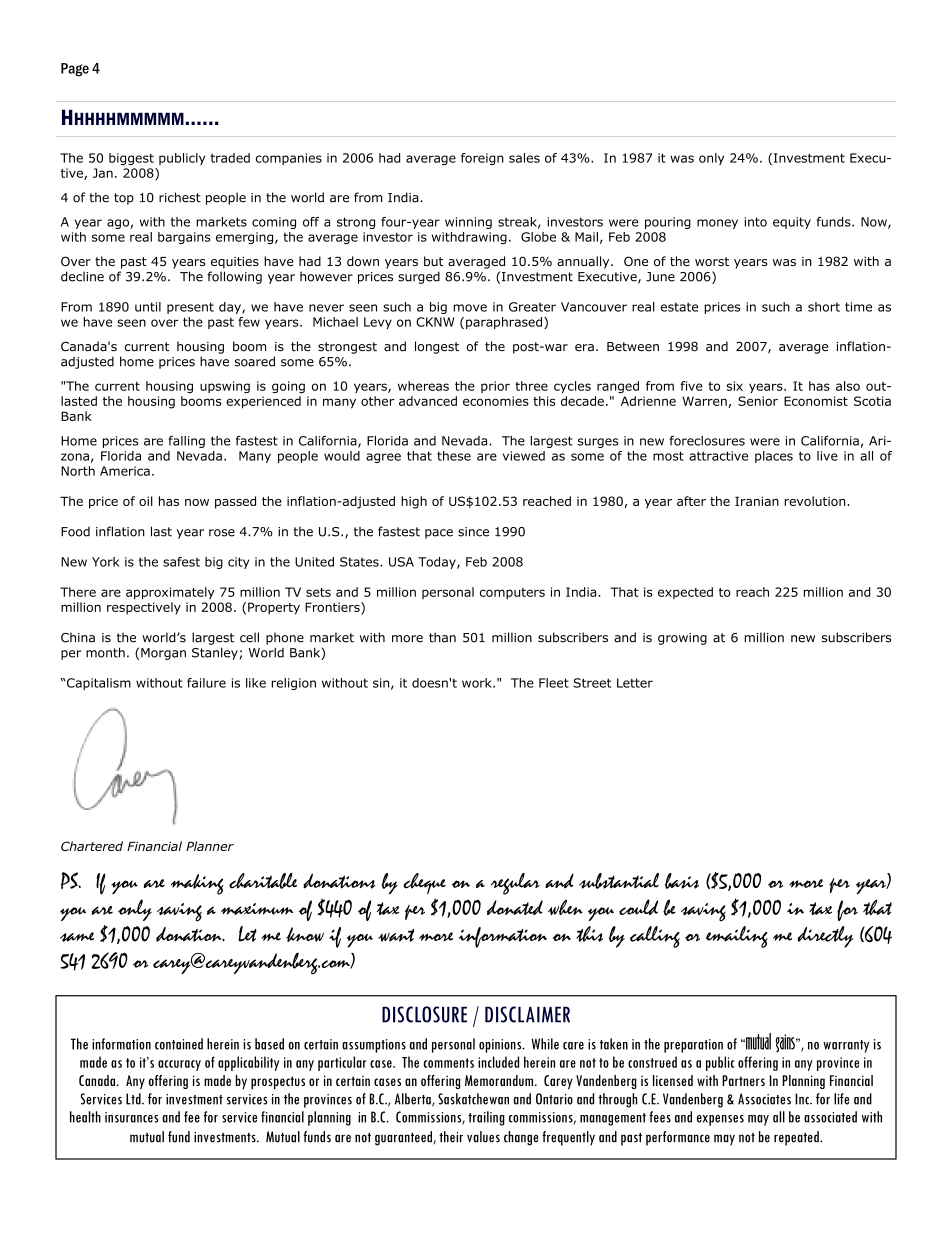 This image has height=1233, width=952. Describe the element at coordinates (756, 222) in the image. I see `into` at that location.
